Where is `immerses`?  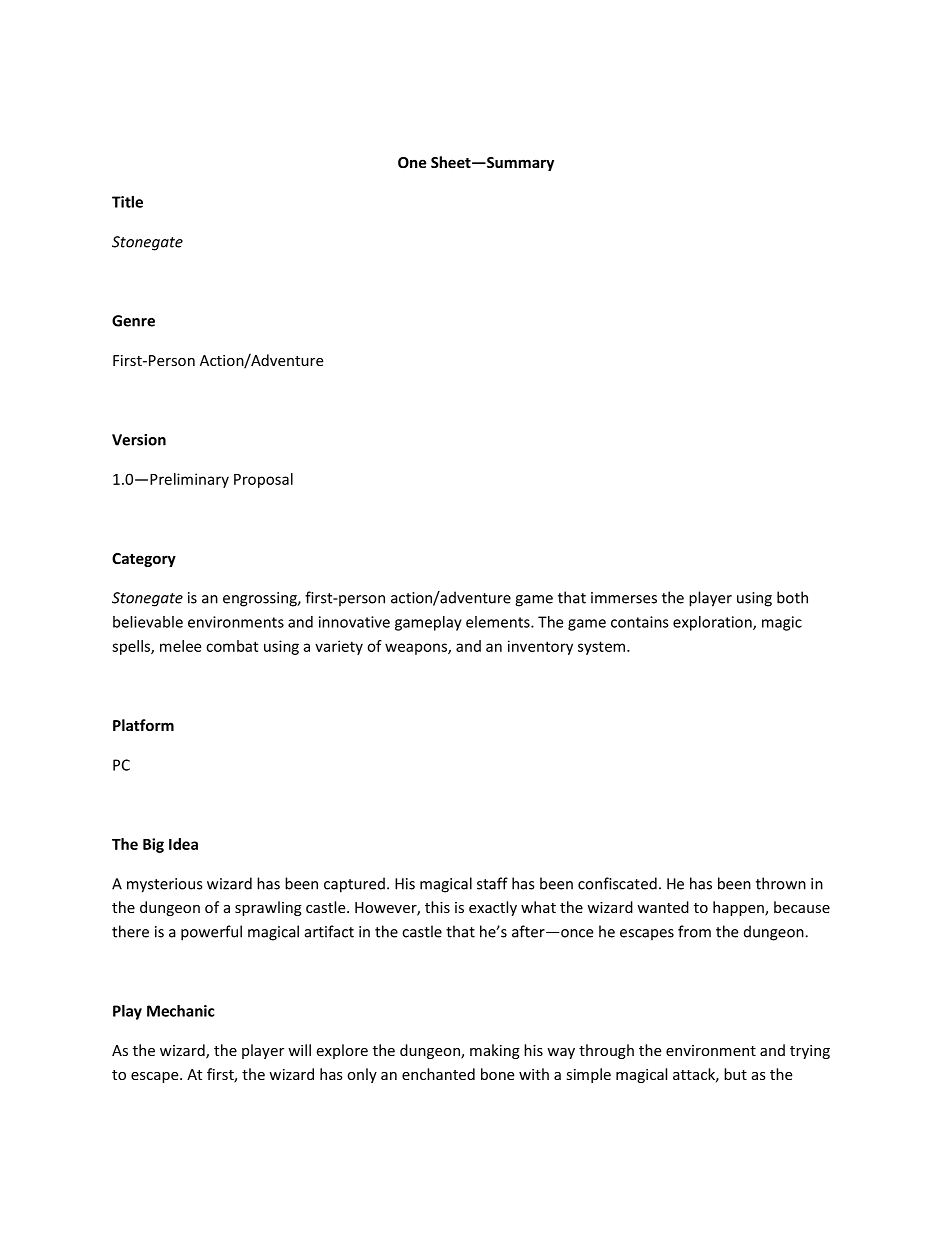 immerses is located at coordinates (624, 598).
